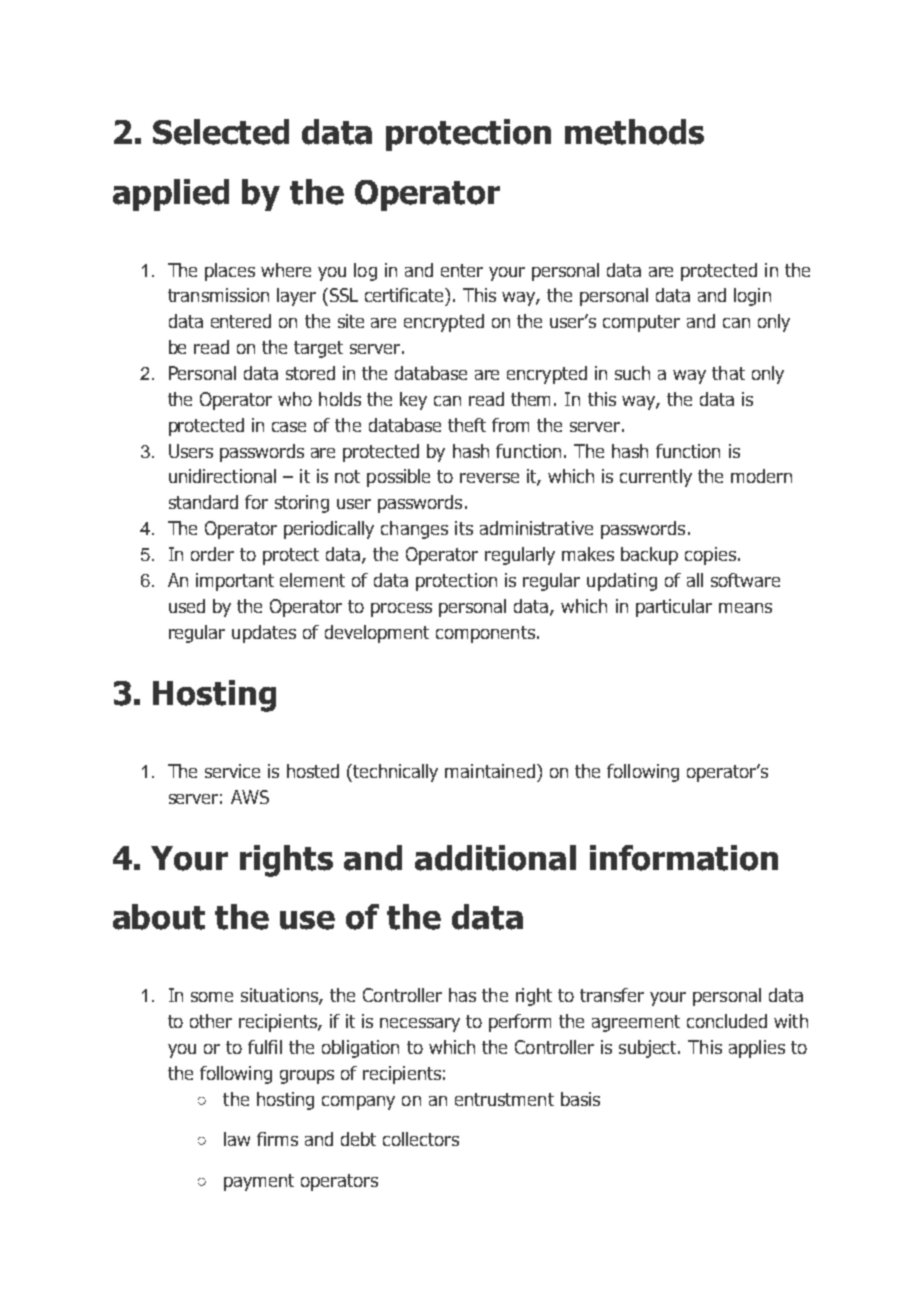  I want to click on AWS, so click(250, 797).
